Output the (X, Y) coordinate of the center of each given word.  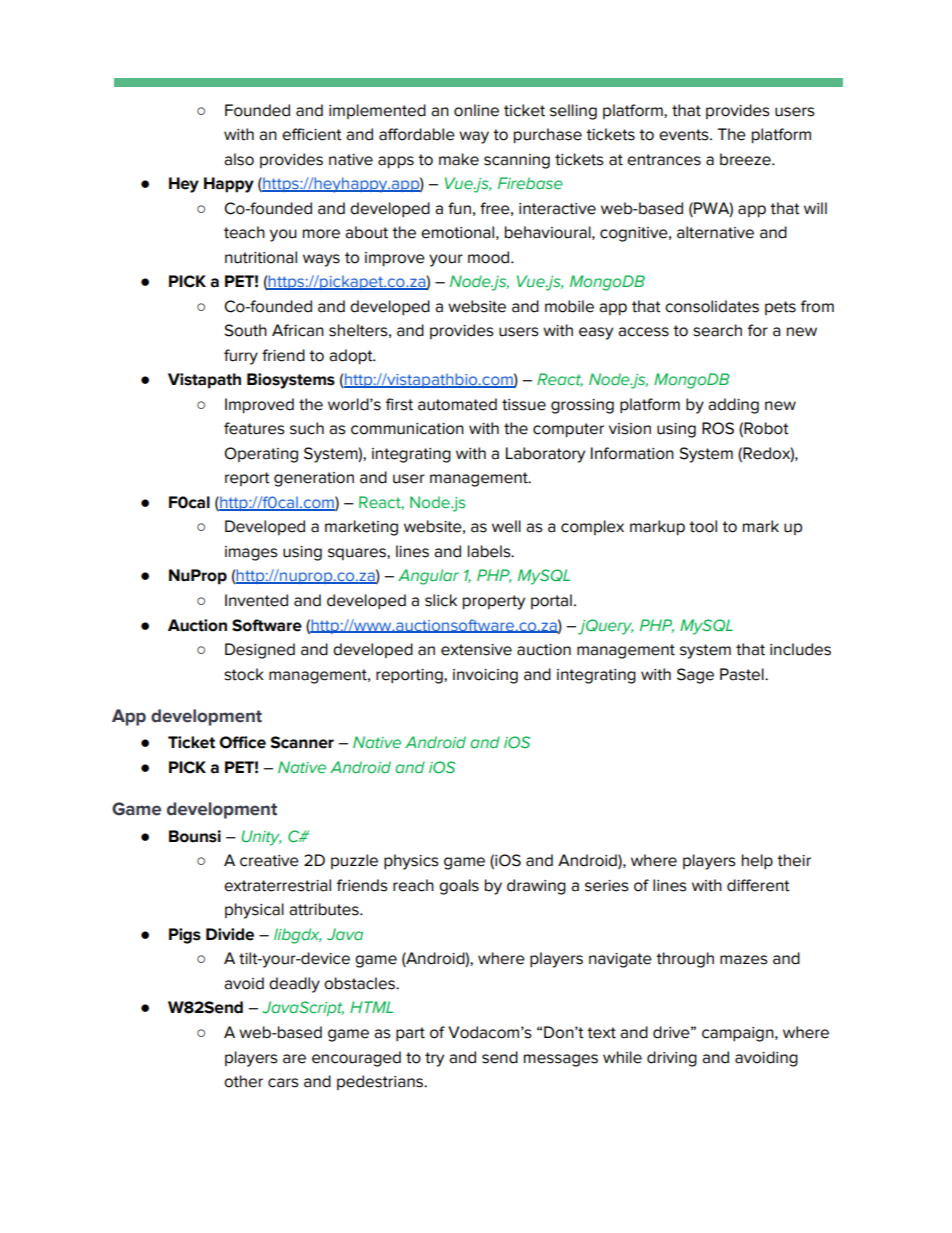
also (239, 159)
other (243, 1081)
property (494, 602)
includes (800, 649)
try (434, 1059)
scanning (517, 161)
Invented (256, 600)
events (685, 135)
